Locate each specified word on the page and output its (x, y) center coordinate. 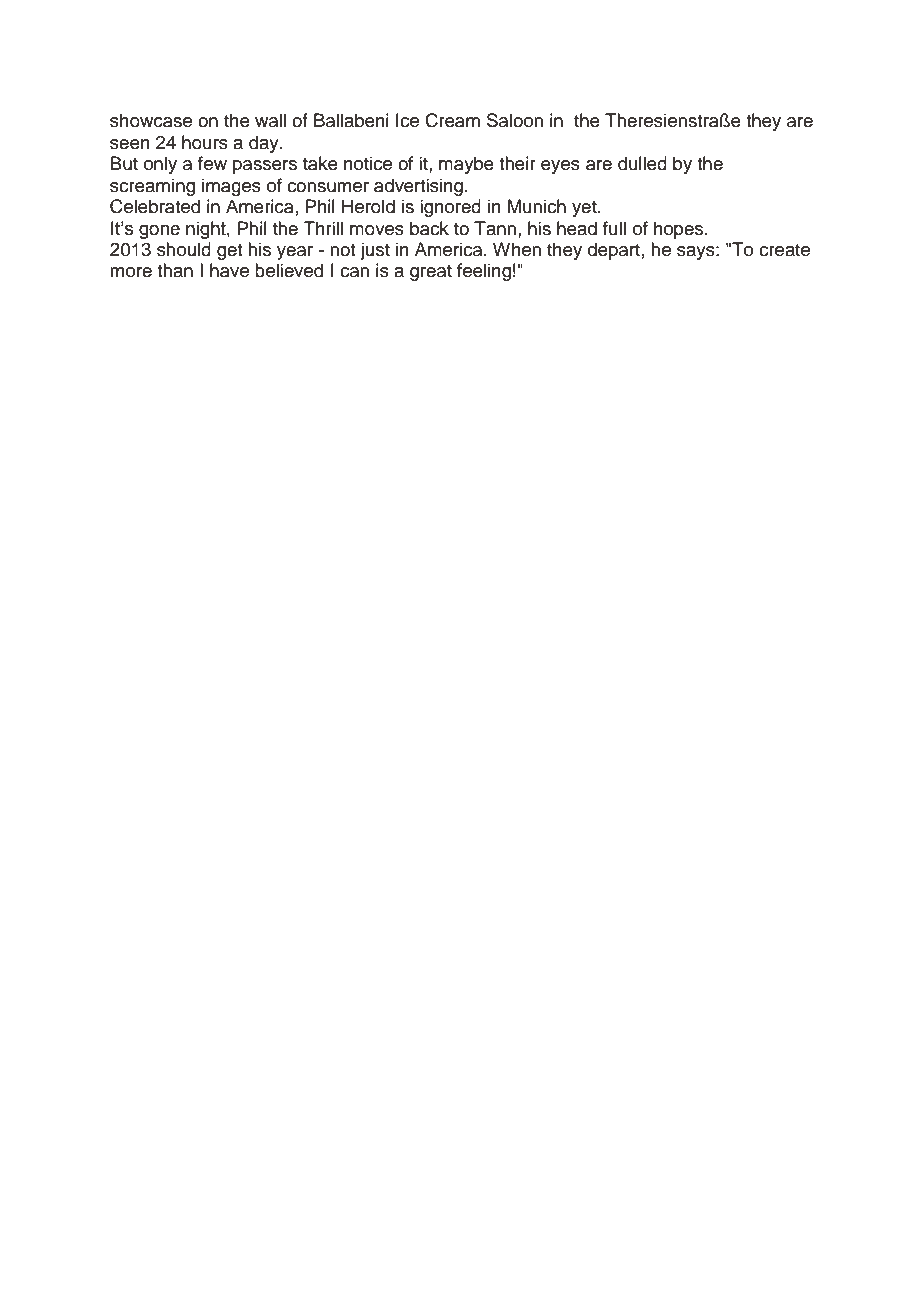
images (231, 187)
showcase (151, 120)
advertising (418, 187)
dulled (642, 163)
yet (585, 209)
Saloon (515, 120)
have (229, 270)
